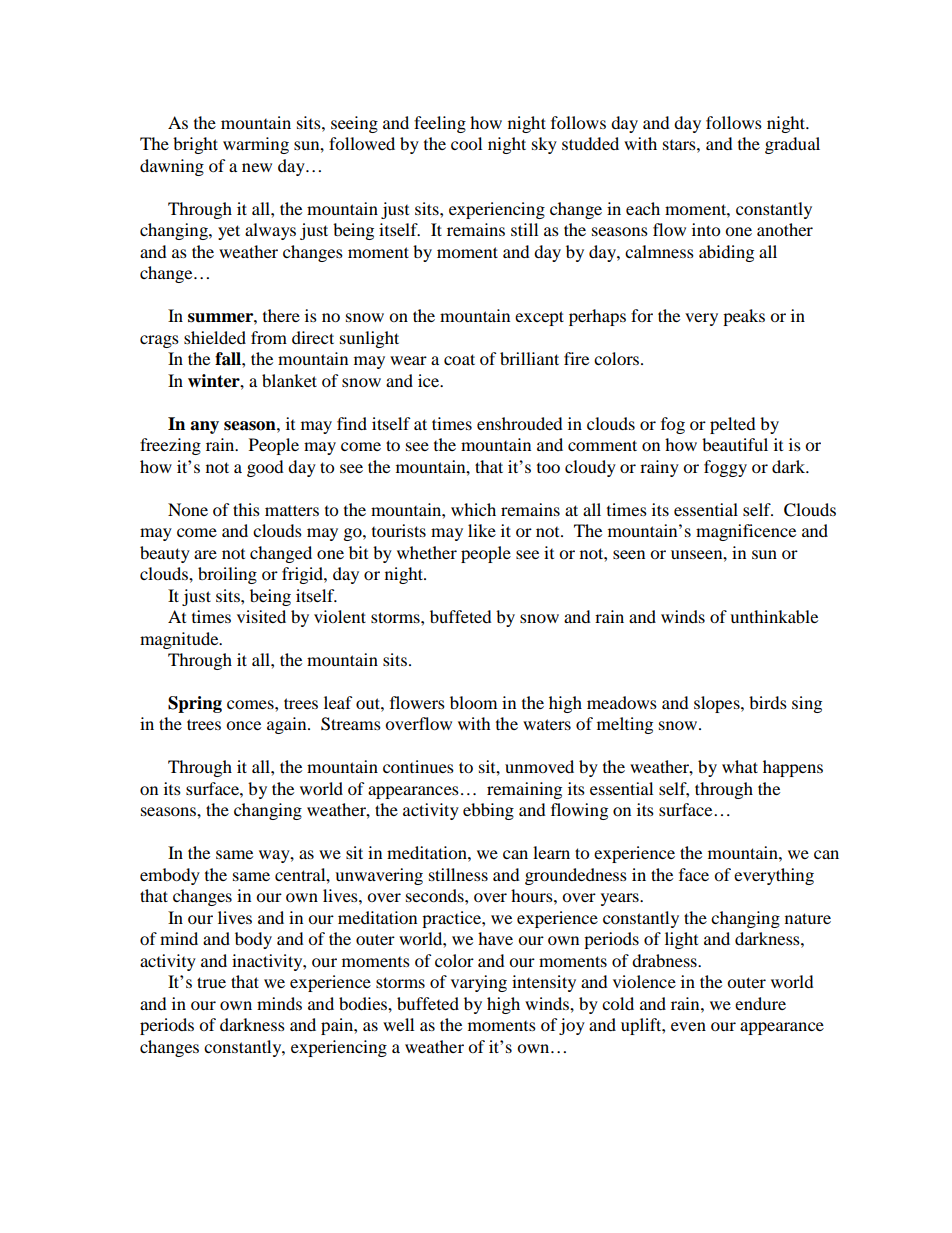  I want to click on true, so click(211, 982).
